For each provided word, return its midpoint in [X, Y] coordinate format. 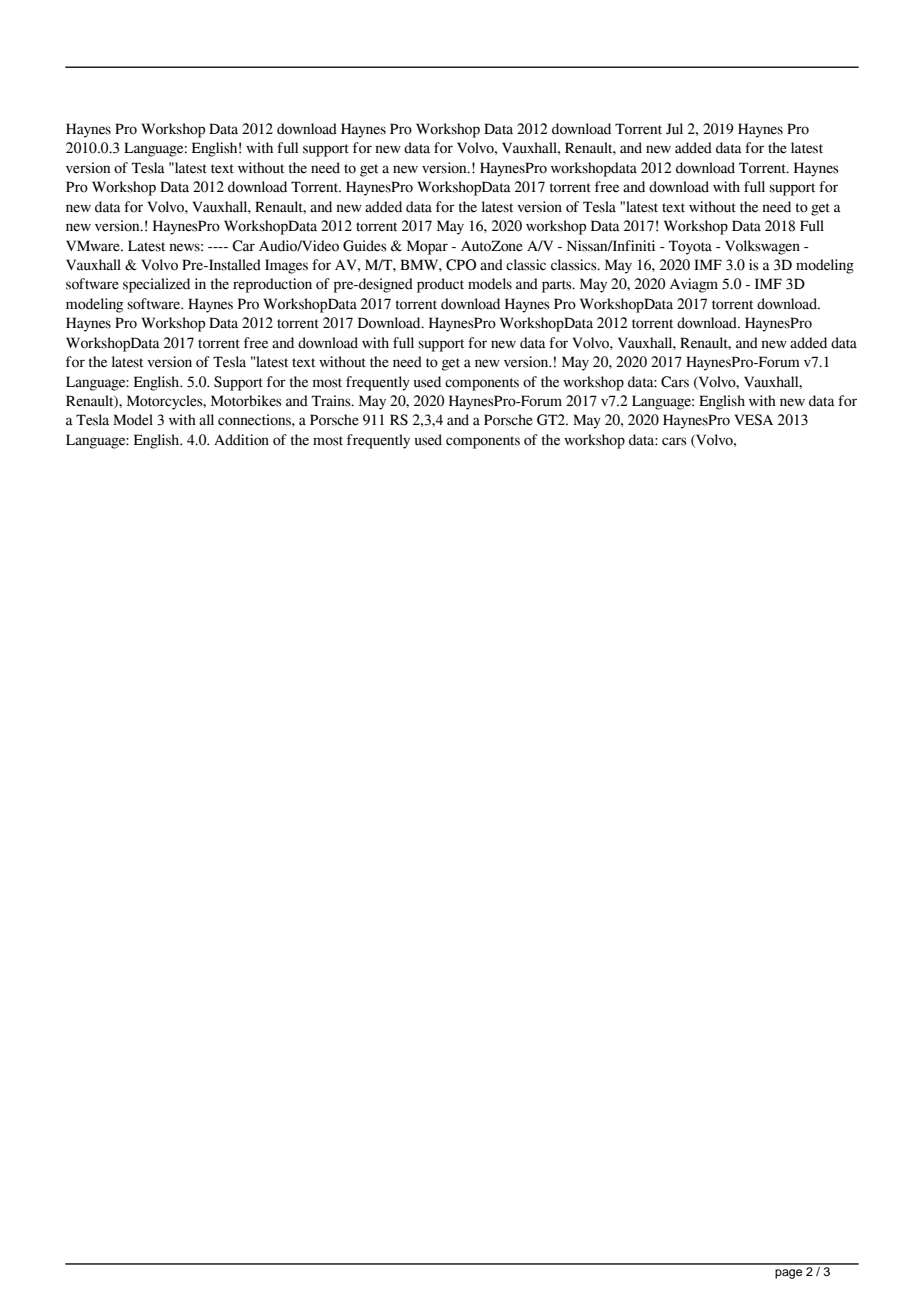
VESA [753, 420]
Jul [674, 129]
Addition [241, 440]
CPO [461, 265]
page [788, 1274]
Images [286, 266]
